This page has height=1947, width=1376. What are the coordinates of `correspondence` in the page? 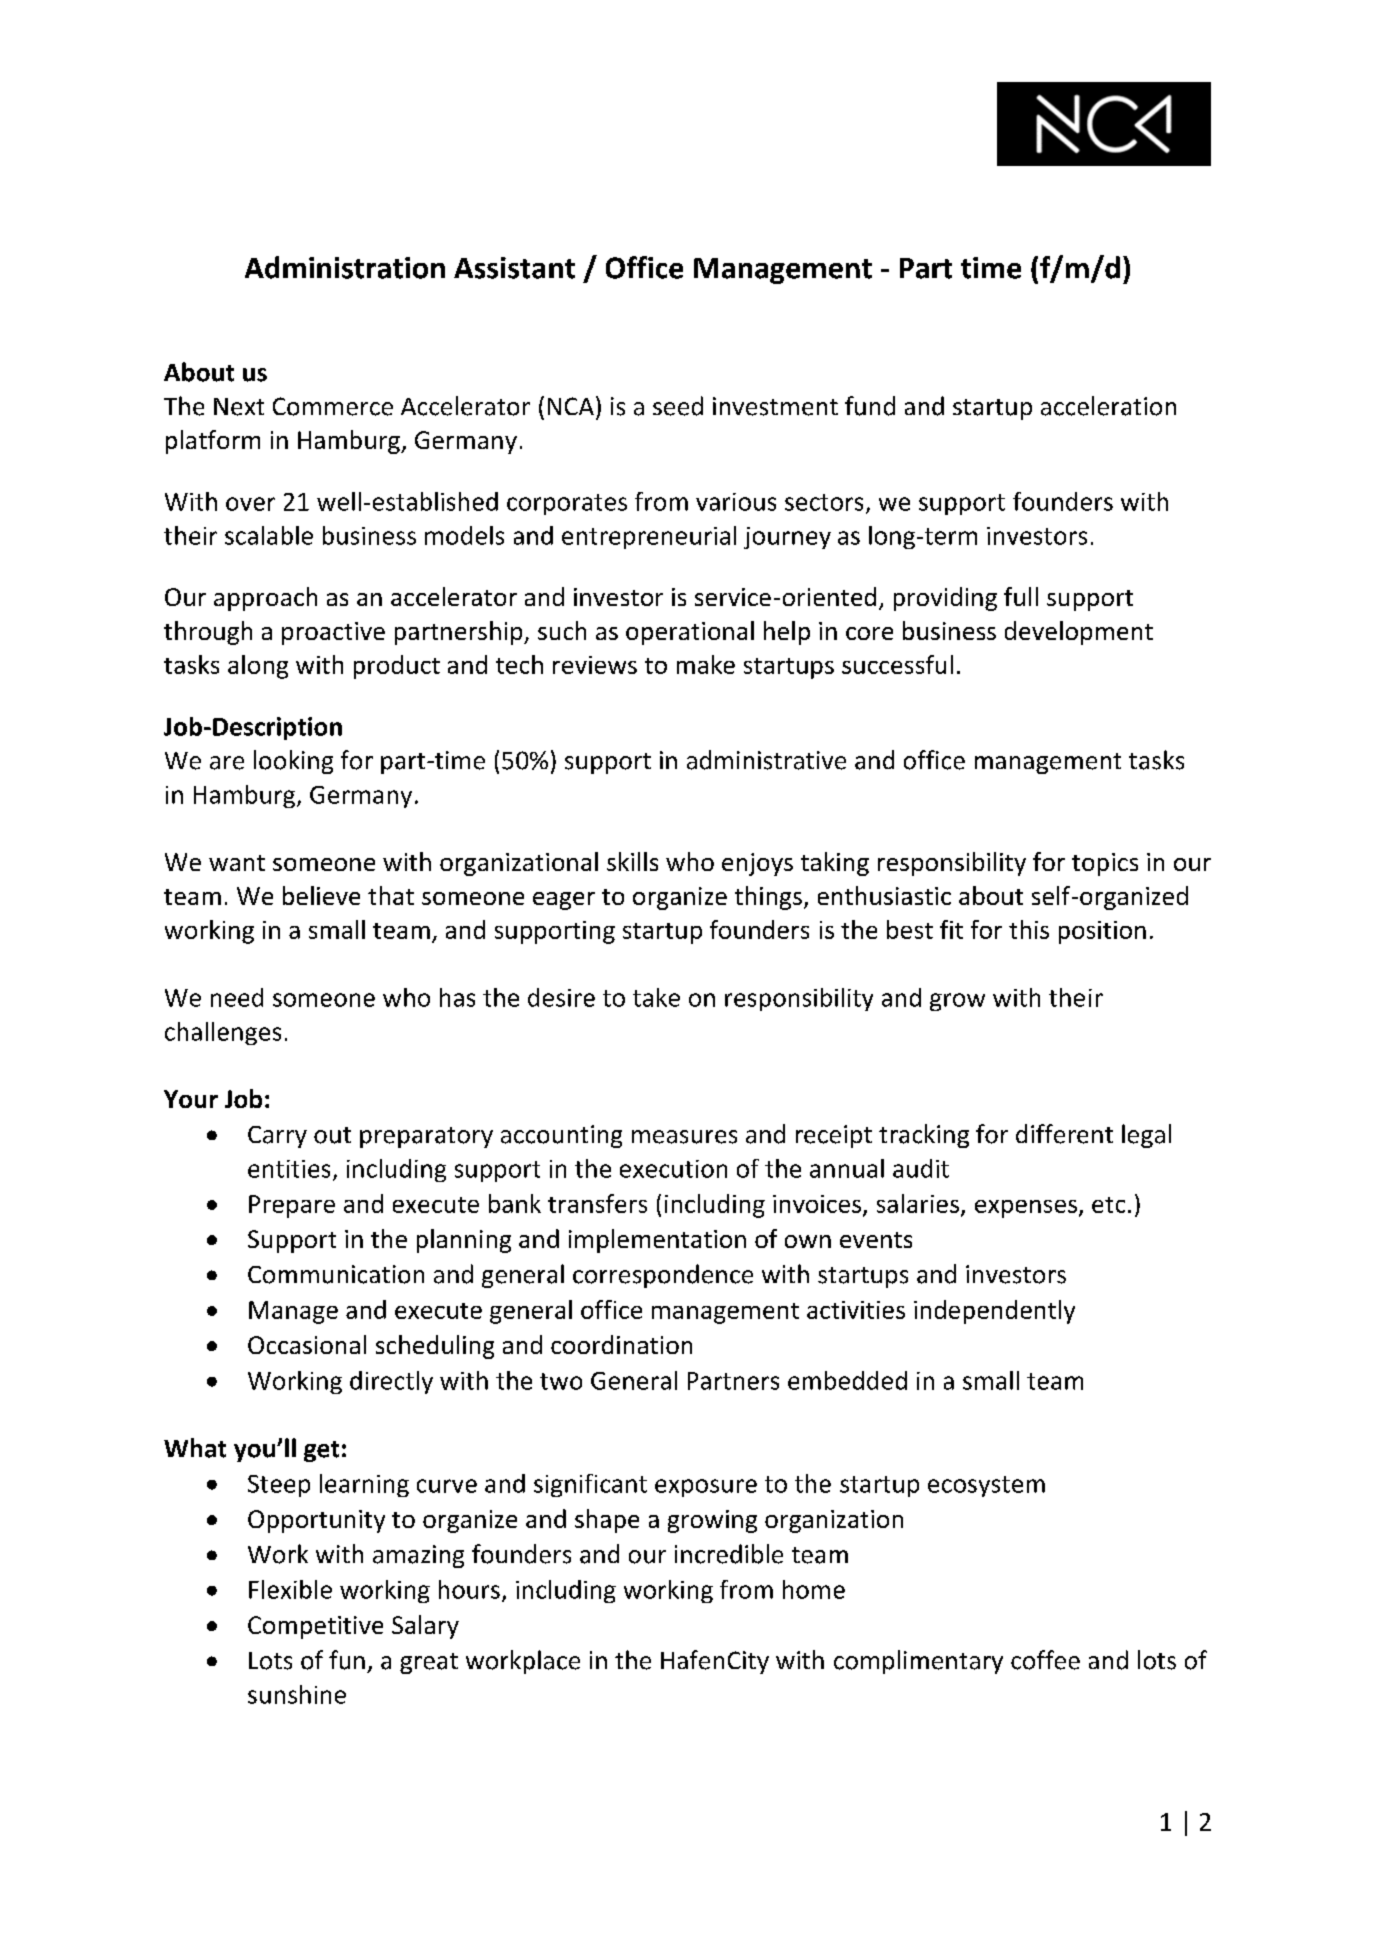 It's located at (663, 1276).
